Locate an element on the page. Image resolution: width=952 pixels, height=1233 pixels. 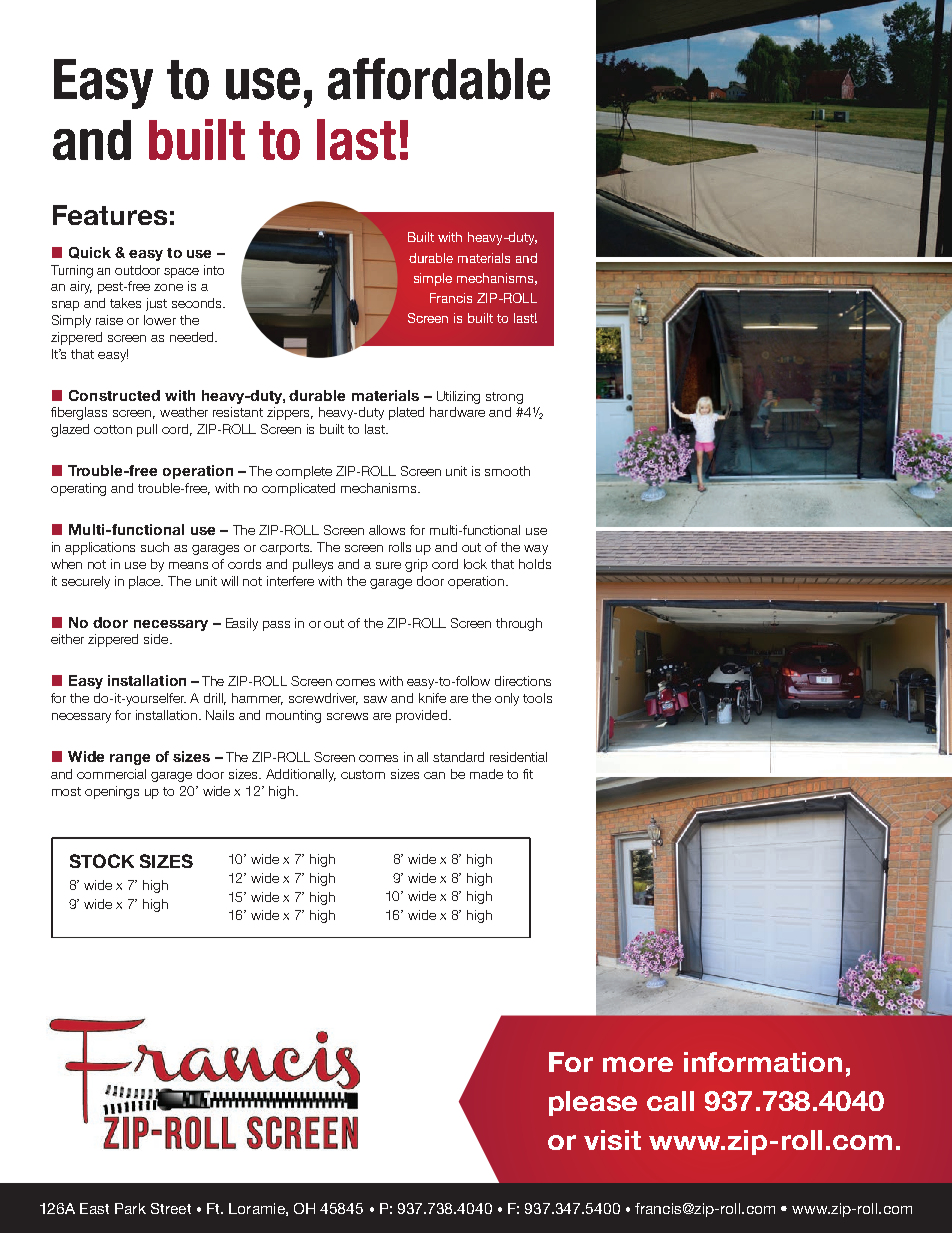
smooth is located at coordinates (507, 471).
